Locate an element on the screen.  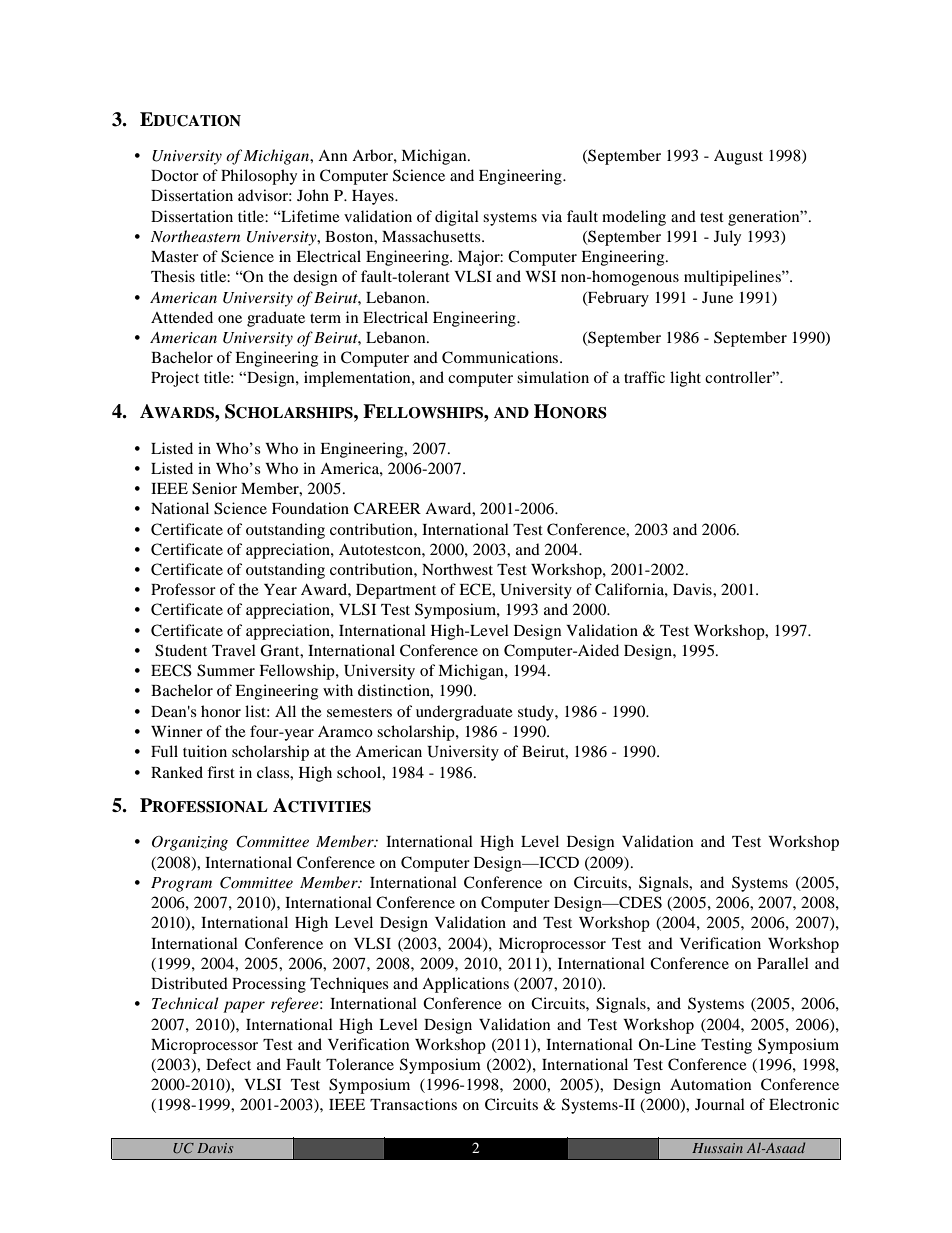
Project is located at coordinates (175, 379).
